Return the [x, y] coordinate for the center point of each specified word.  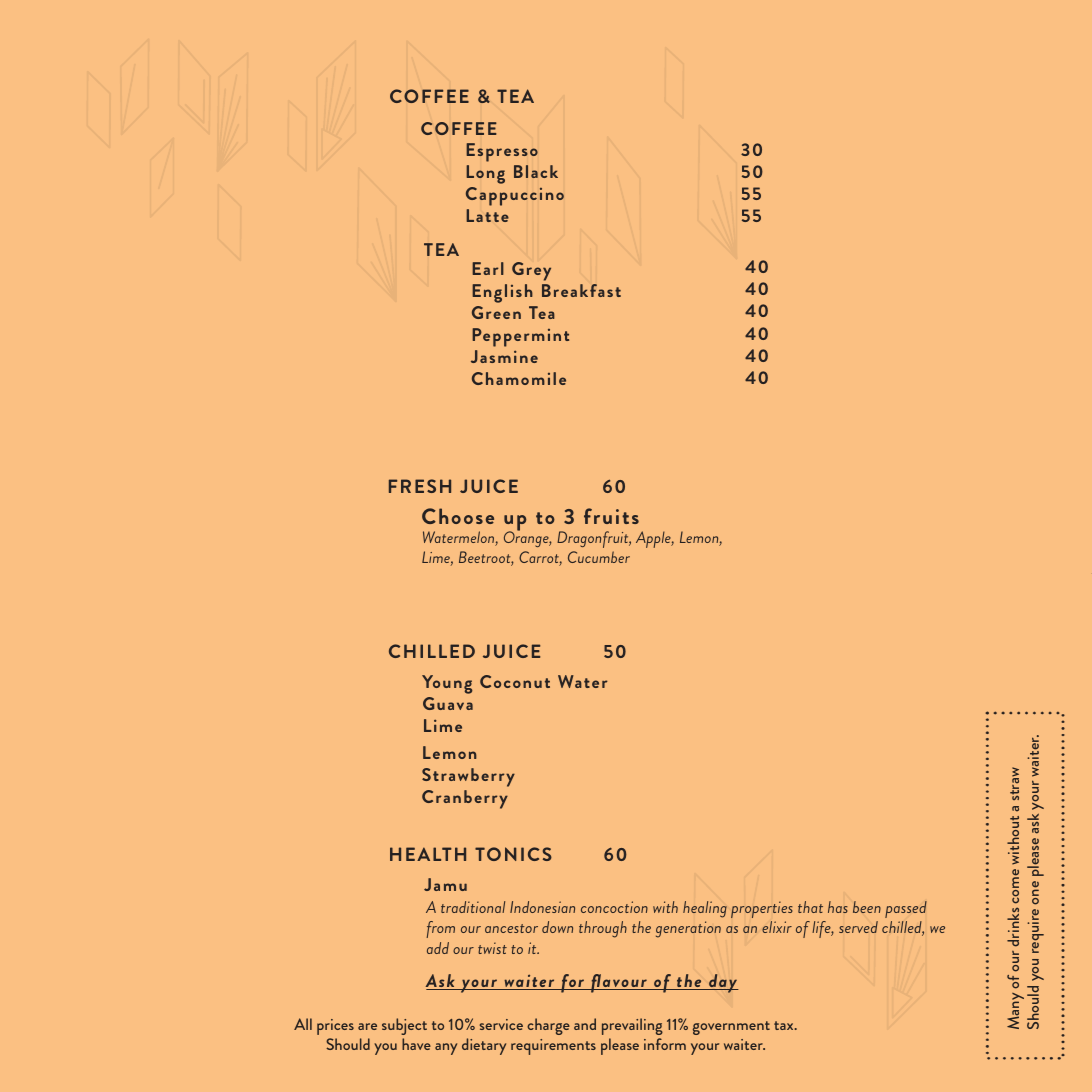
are [367, 1026]
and [585, 1024]
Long [485, 174]
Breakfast [581, 290]
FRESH [420, 486]
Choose [458, 516]
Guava [448, 703]
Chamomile [519, 378]
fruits [611, 516]
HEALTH [428, 854]
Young [447, 684]
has [838, 907]
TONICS [513, 854]
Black [536, 171]
